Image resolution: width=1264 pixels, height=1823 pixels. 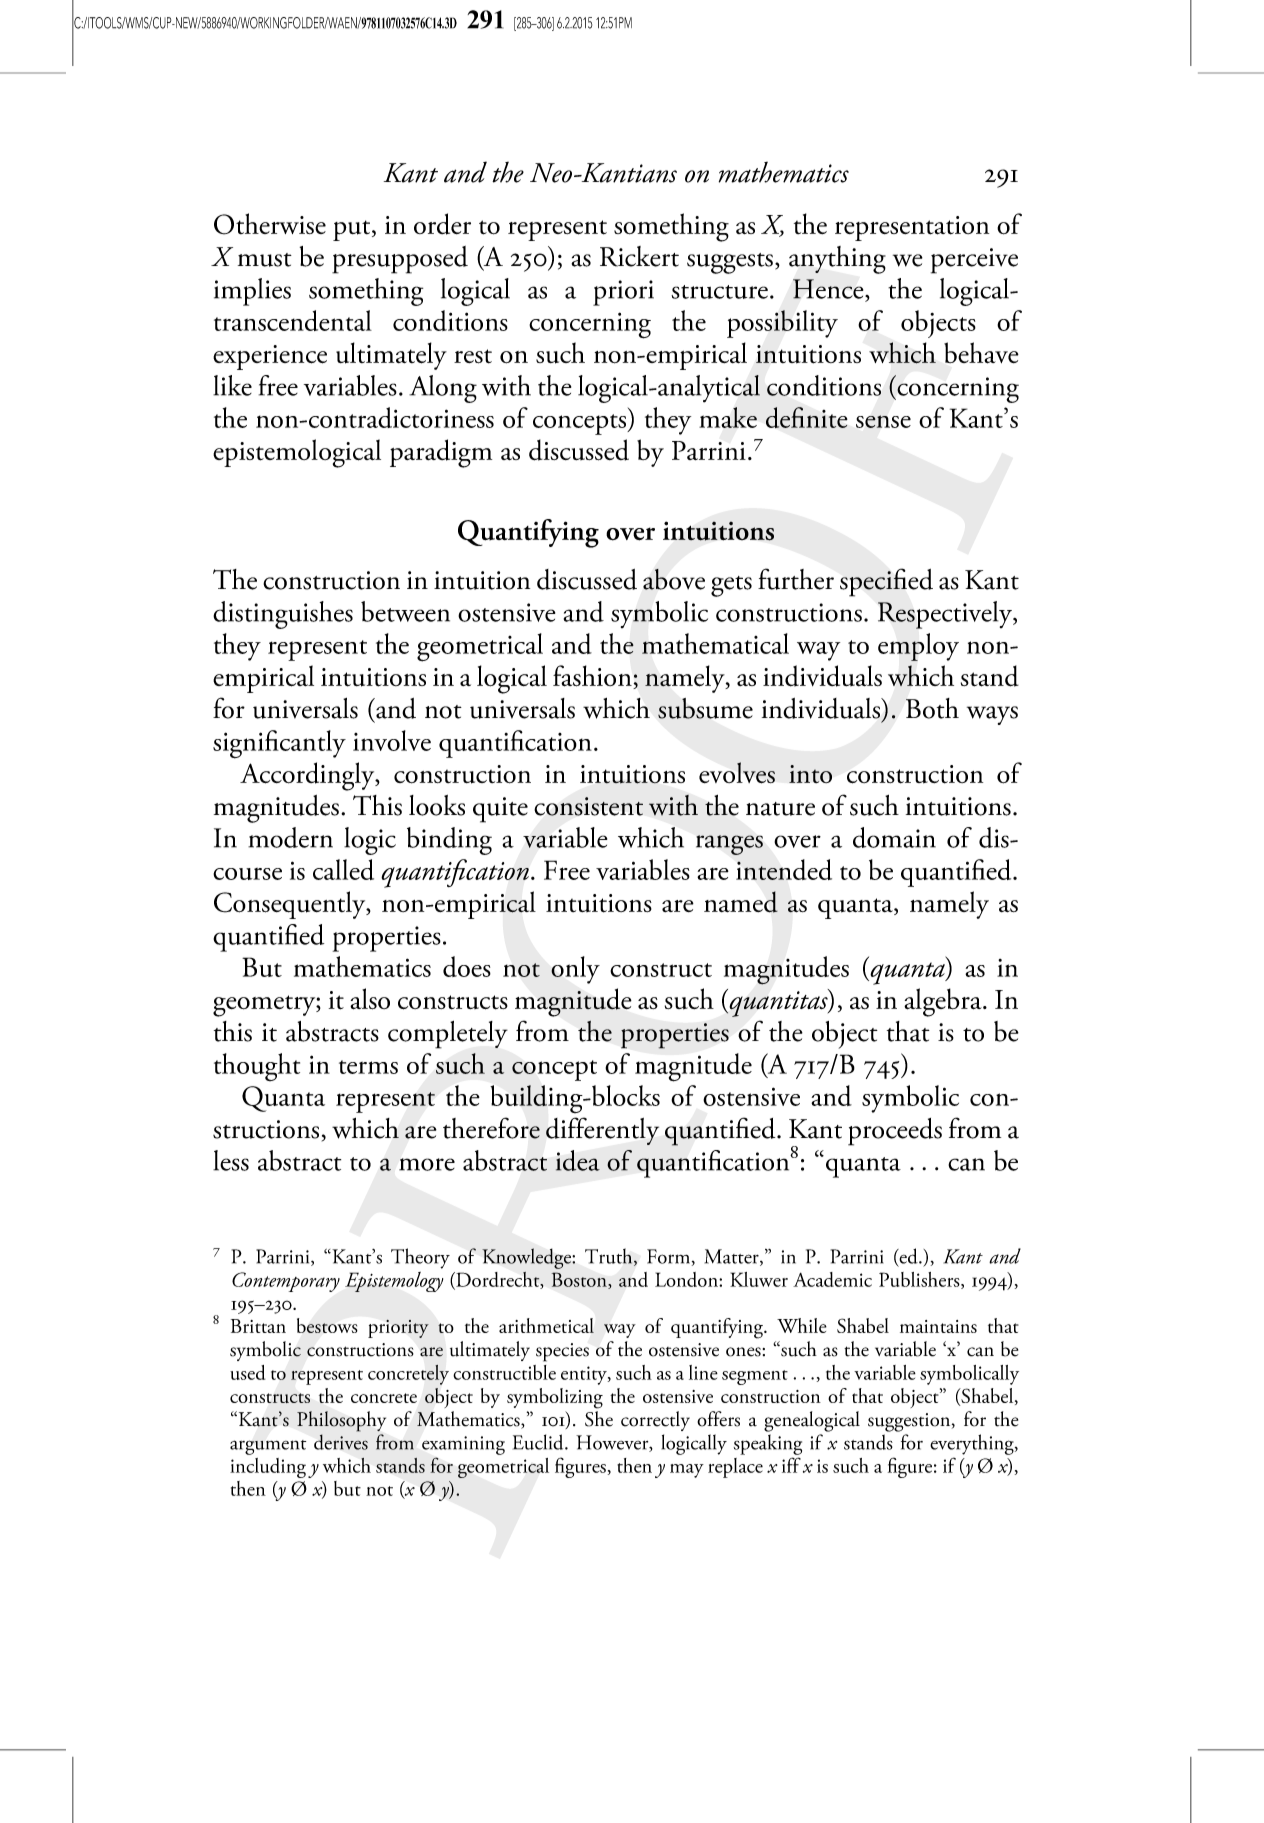 What do you see at coordinates (575, 970) in the image?
I see `only` at bounding box center [575, 970].
